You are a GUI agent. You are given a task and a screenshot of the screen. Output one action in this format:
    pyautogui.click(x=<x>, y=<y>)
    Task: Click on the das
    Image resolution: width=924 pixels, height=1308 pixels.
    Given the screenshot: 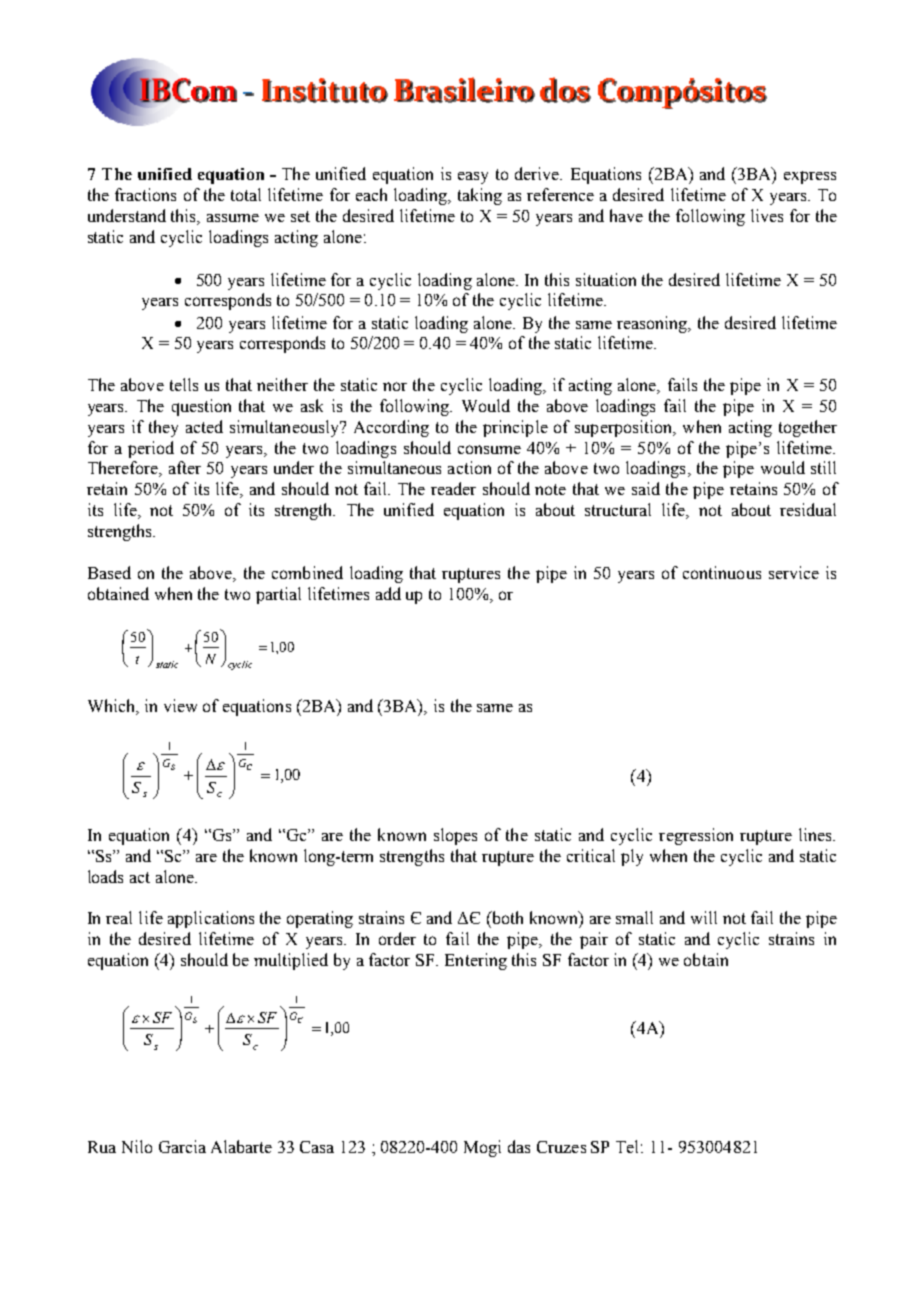 What is the action you would take?
    pyautogui.click(x=519, y=1146)
